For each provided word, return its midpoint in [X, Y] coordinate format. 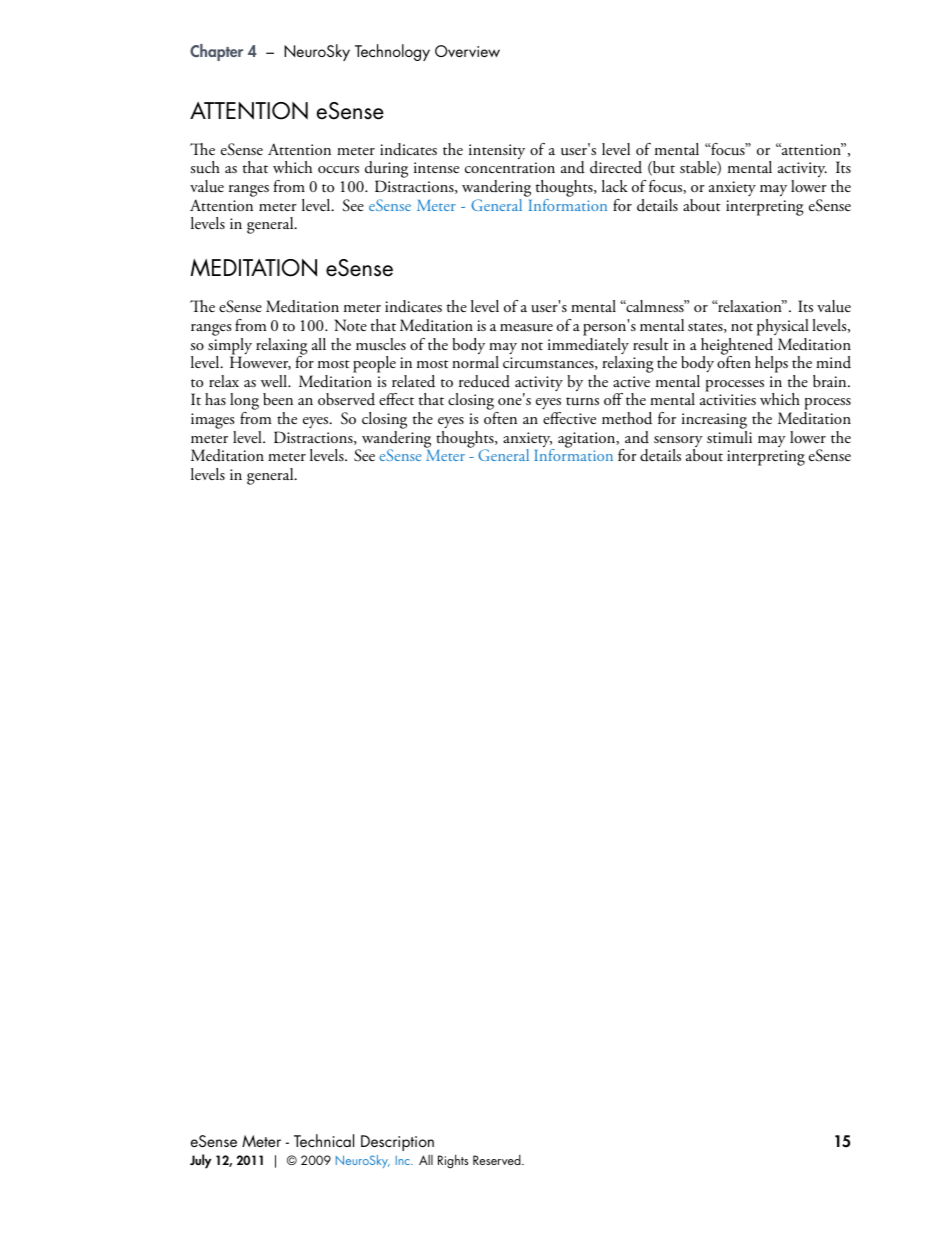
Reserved [498, 1160]
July [200, 1161]
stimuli [729, 436]
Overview [467, 51]
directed [616, 167]
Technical [324, 1140]
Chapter [216, 52]
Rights [453, 1161]
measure [526, 328]
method [627, 418]
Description [397, 1143]
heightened [737, 346]
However [260, 363]
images [213, 422]
